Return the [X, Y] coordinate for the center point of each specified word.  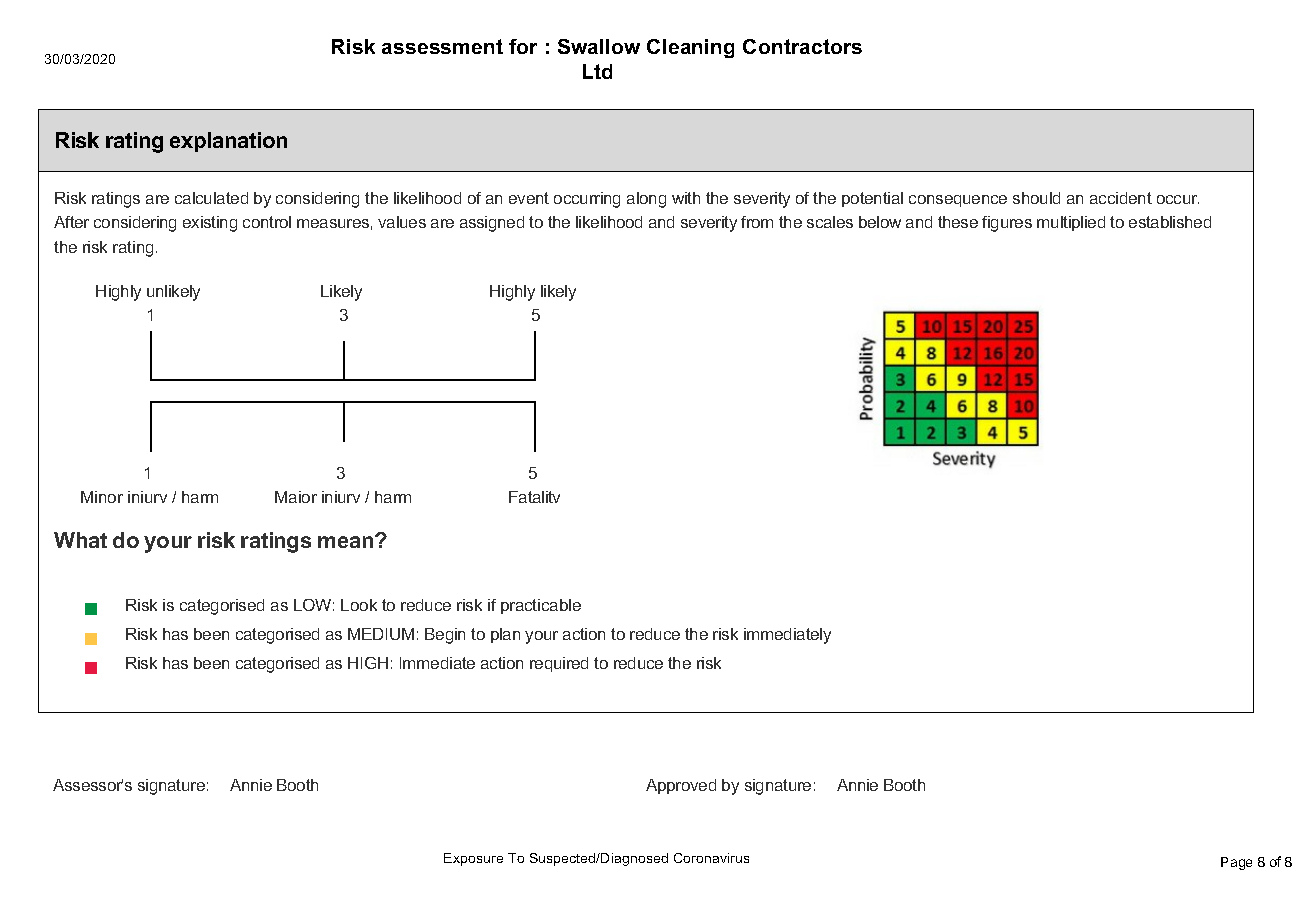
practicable [541, 606]
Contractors [802, 46]
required [559, 664]
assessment [442, 46]
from [757, 222]
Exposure [473, 859]
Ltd [597, 71]
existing [210, 224]
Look [359, 605]
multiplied [1071, 223]
